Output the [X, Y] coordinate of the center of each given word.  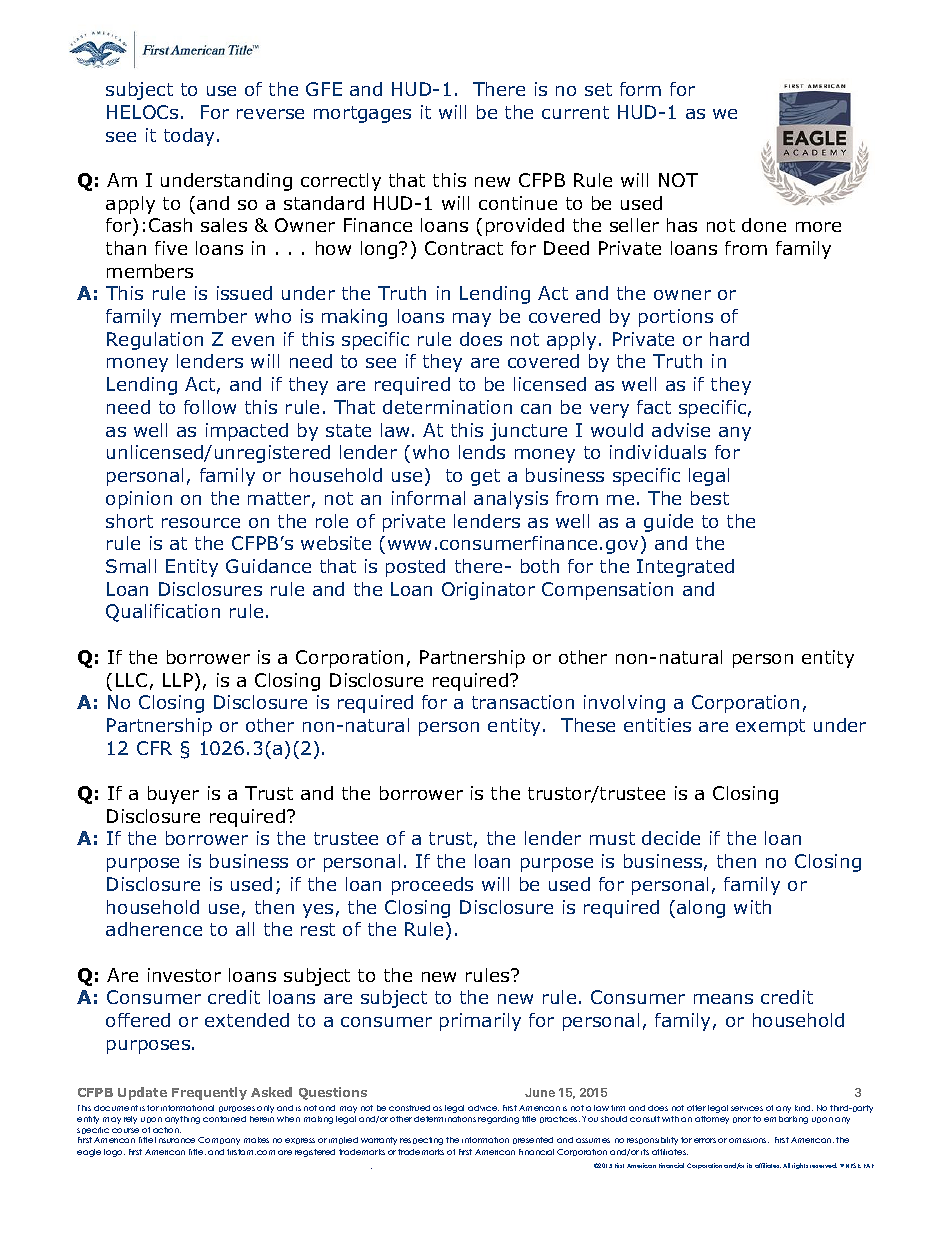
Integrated [685, 568]
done [764, 225]
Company [219, 1141]
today [191, 137]
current [575, 112]
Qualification [163, 613]
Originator [488, 591]
